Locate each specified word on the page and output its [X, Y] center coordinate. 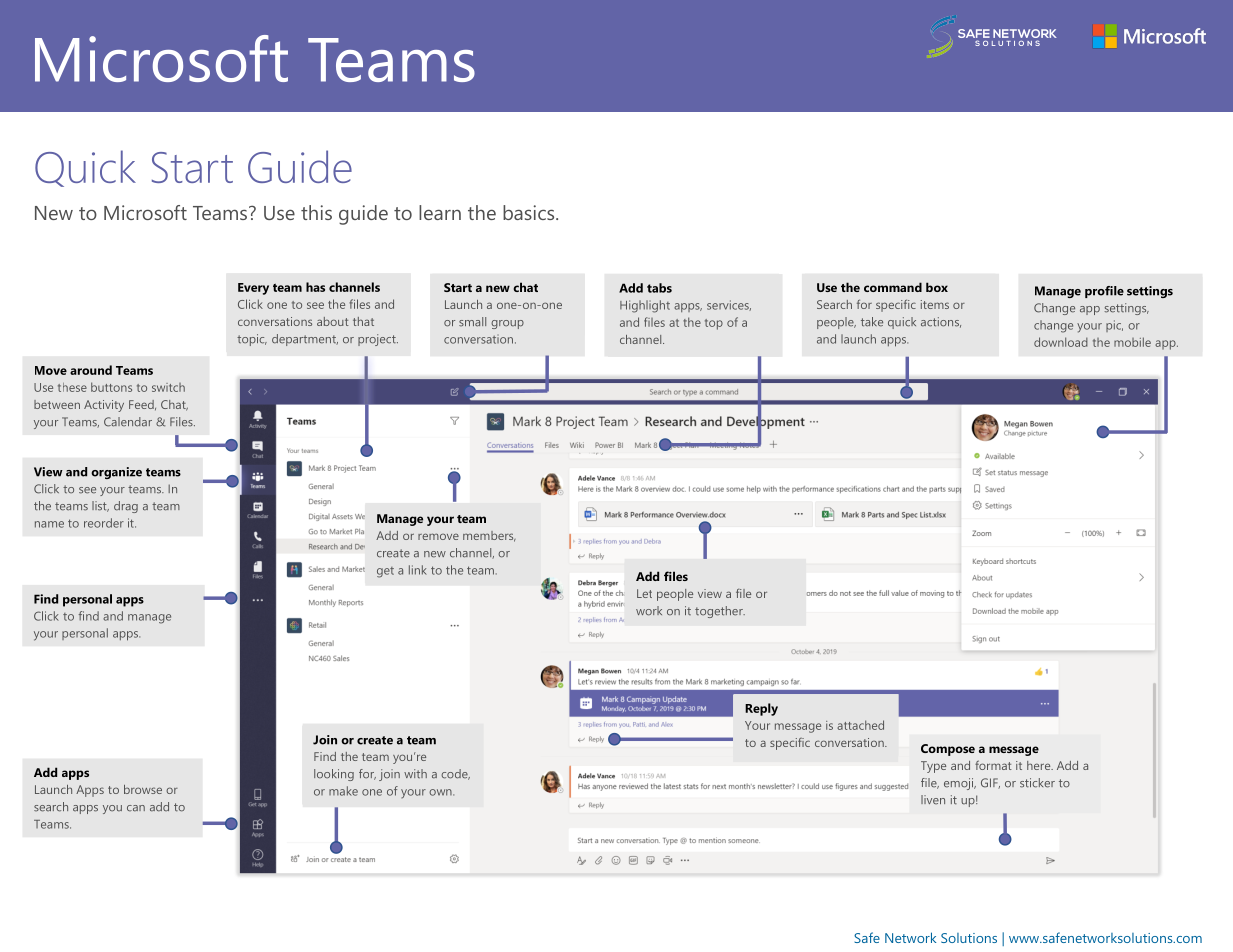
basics [530, 212]
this [316, 212]
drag [126, 507]
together [720, 612]
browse [143, 789]
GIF [990, 783]
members [489, 536]
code [455, 774]
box [937, 287]
